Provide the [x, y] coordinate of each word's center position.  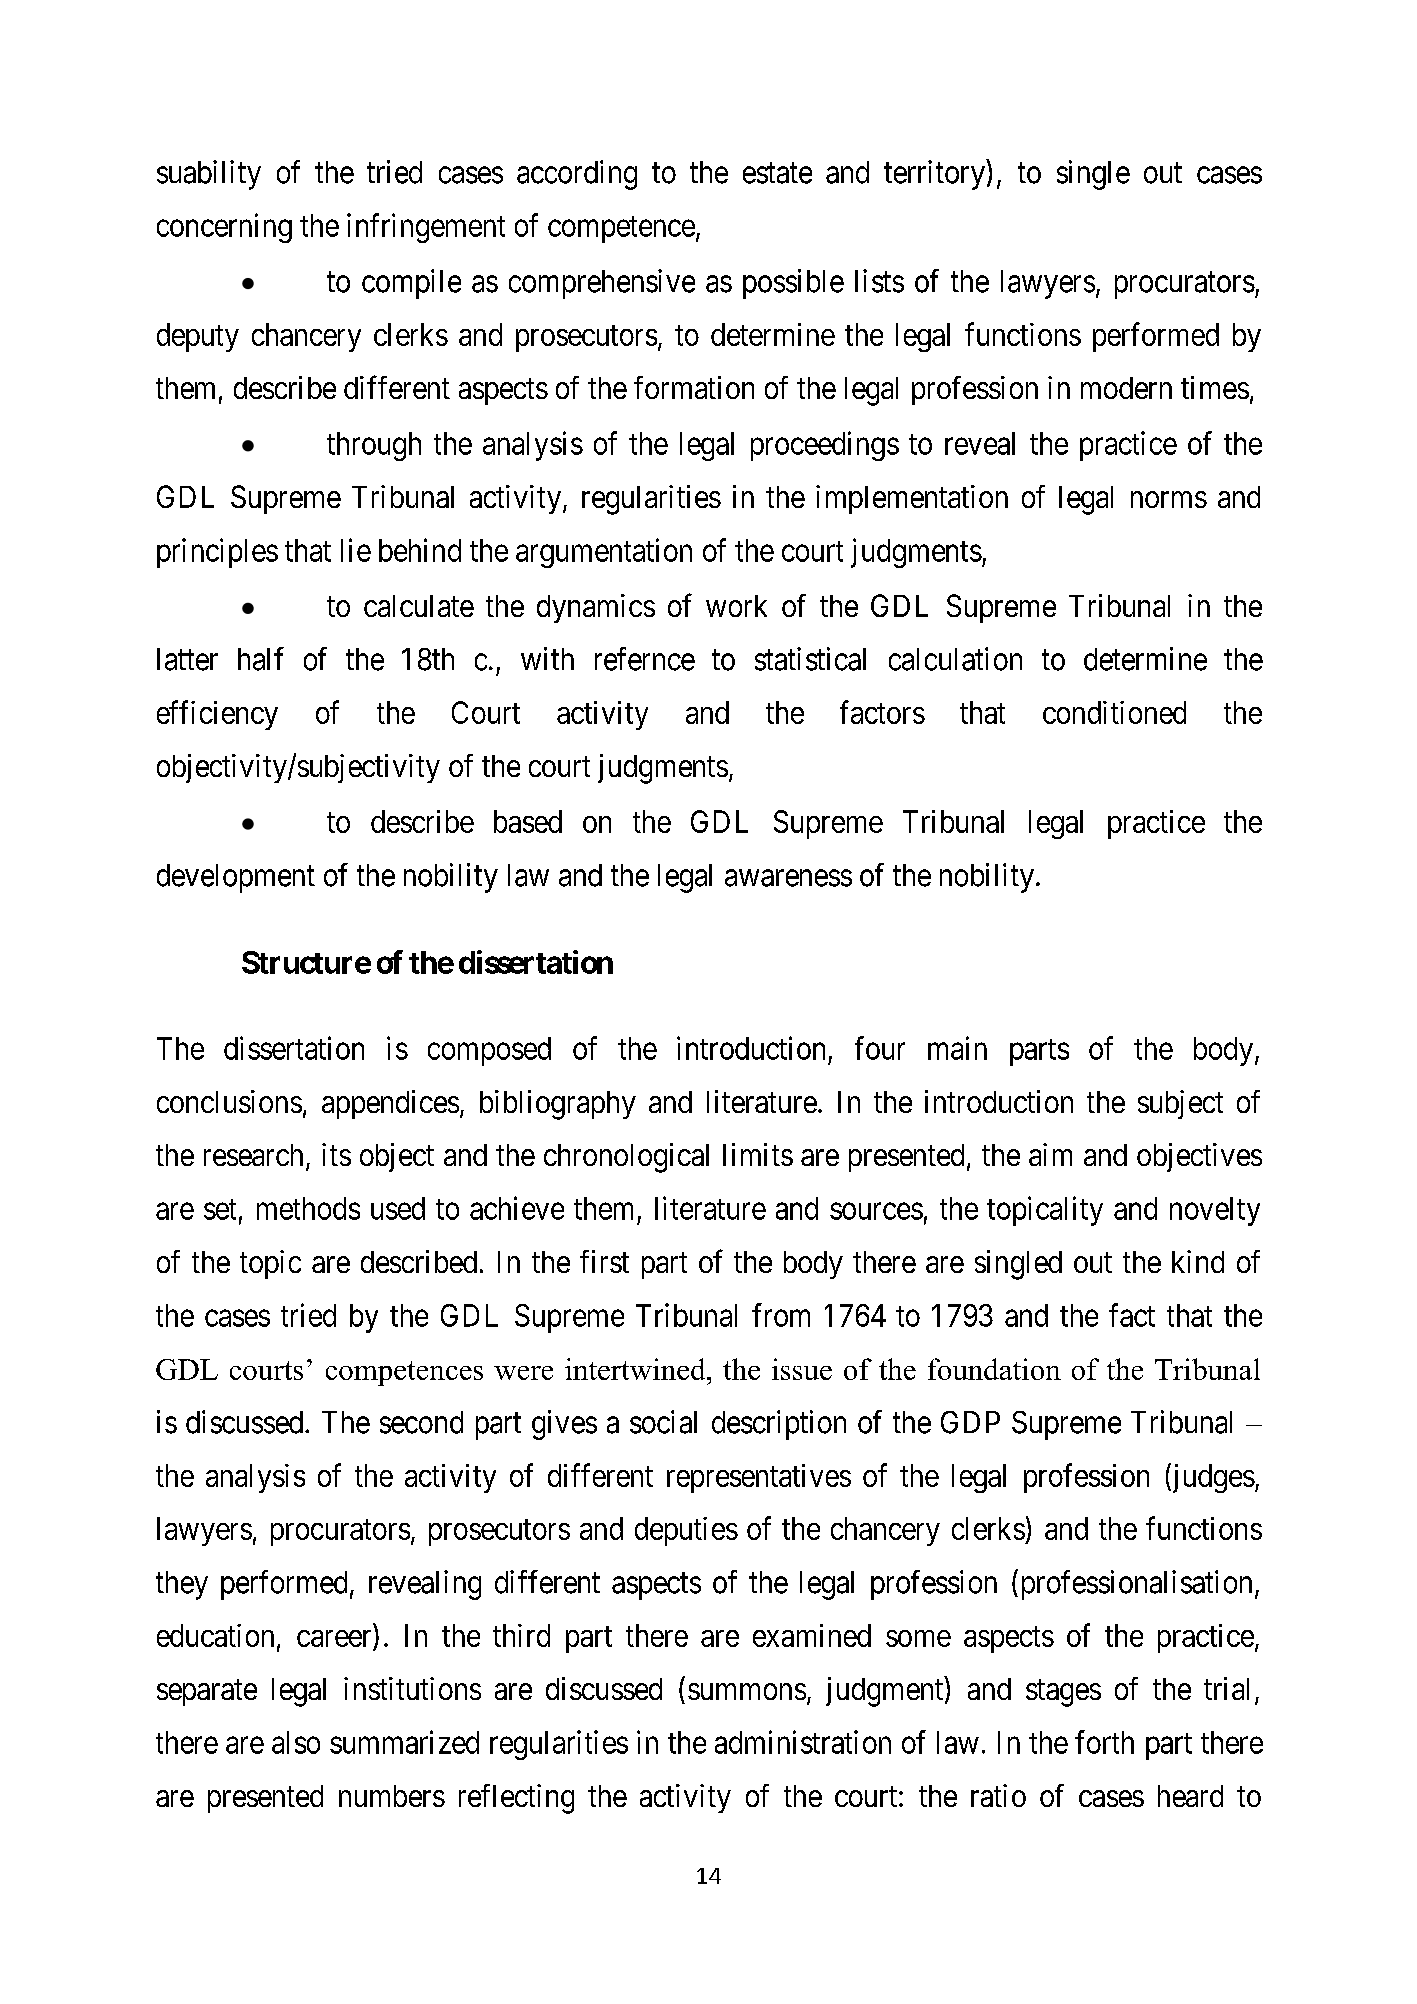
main [957, 1048]
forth [1104, 1742]
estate [777, 173]
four [880, 1048]
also [296, 1742]
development [236, 878]
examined [812, 1635]
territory [934, 175]
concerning [224, 228]
